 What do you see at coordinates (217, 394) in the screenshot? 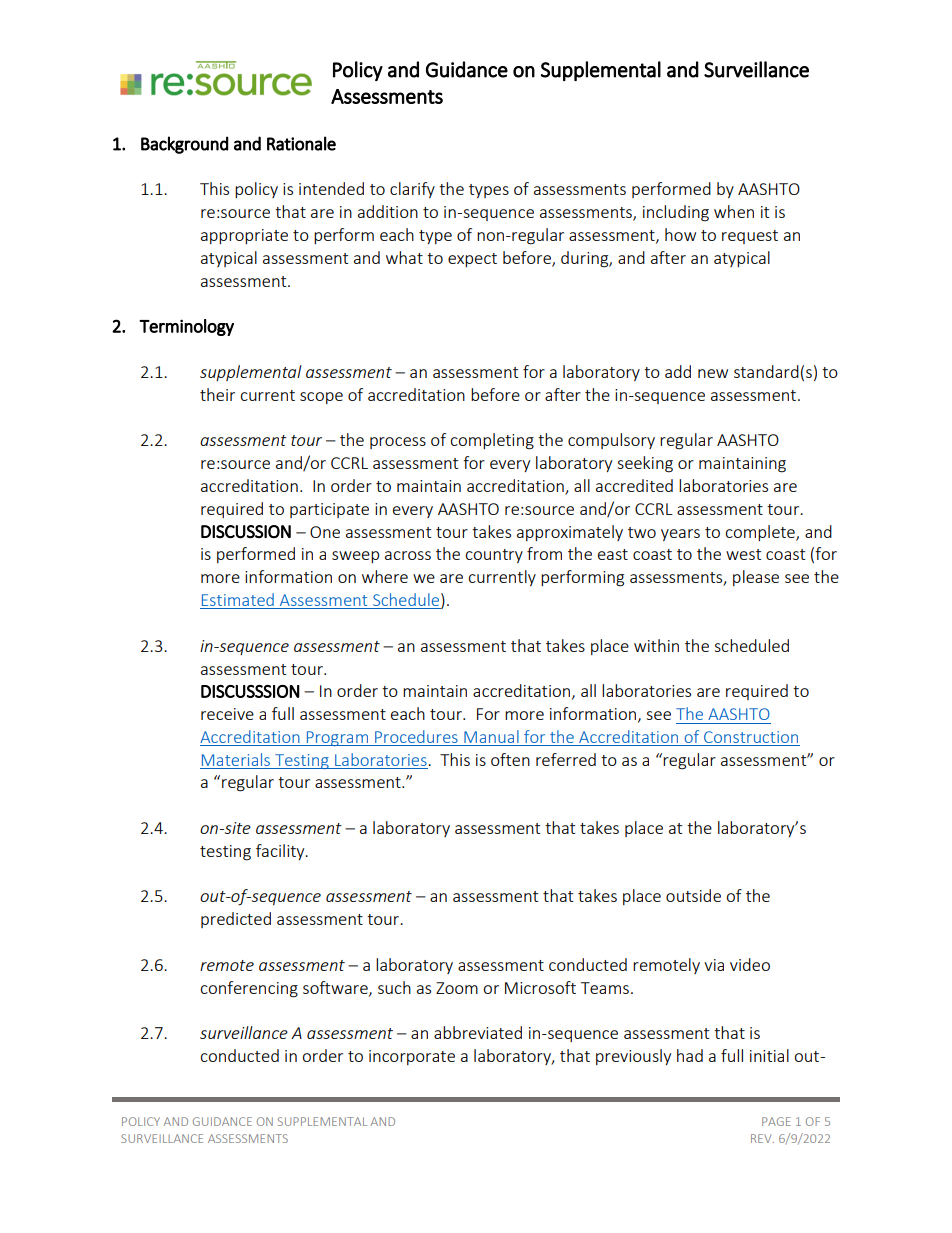
I see `their` at bounding box center [217, 394].
